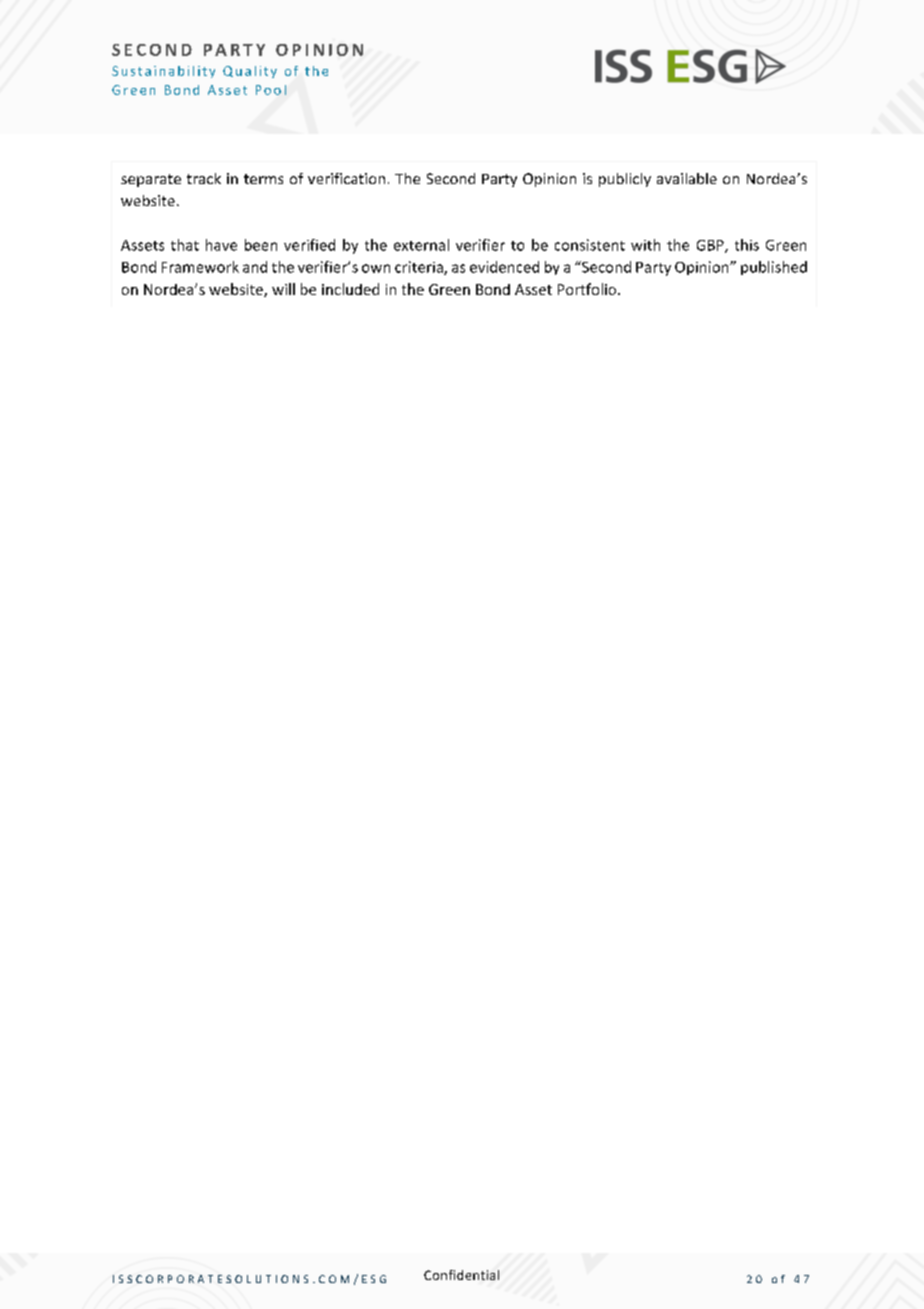 This image has width=924, height=1309. What do you see at coordinates (687, 178) in the image?
I see `available` at bounding box center [687, 178].
